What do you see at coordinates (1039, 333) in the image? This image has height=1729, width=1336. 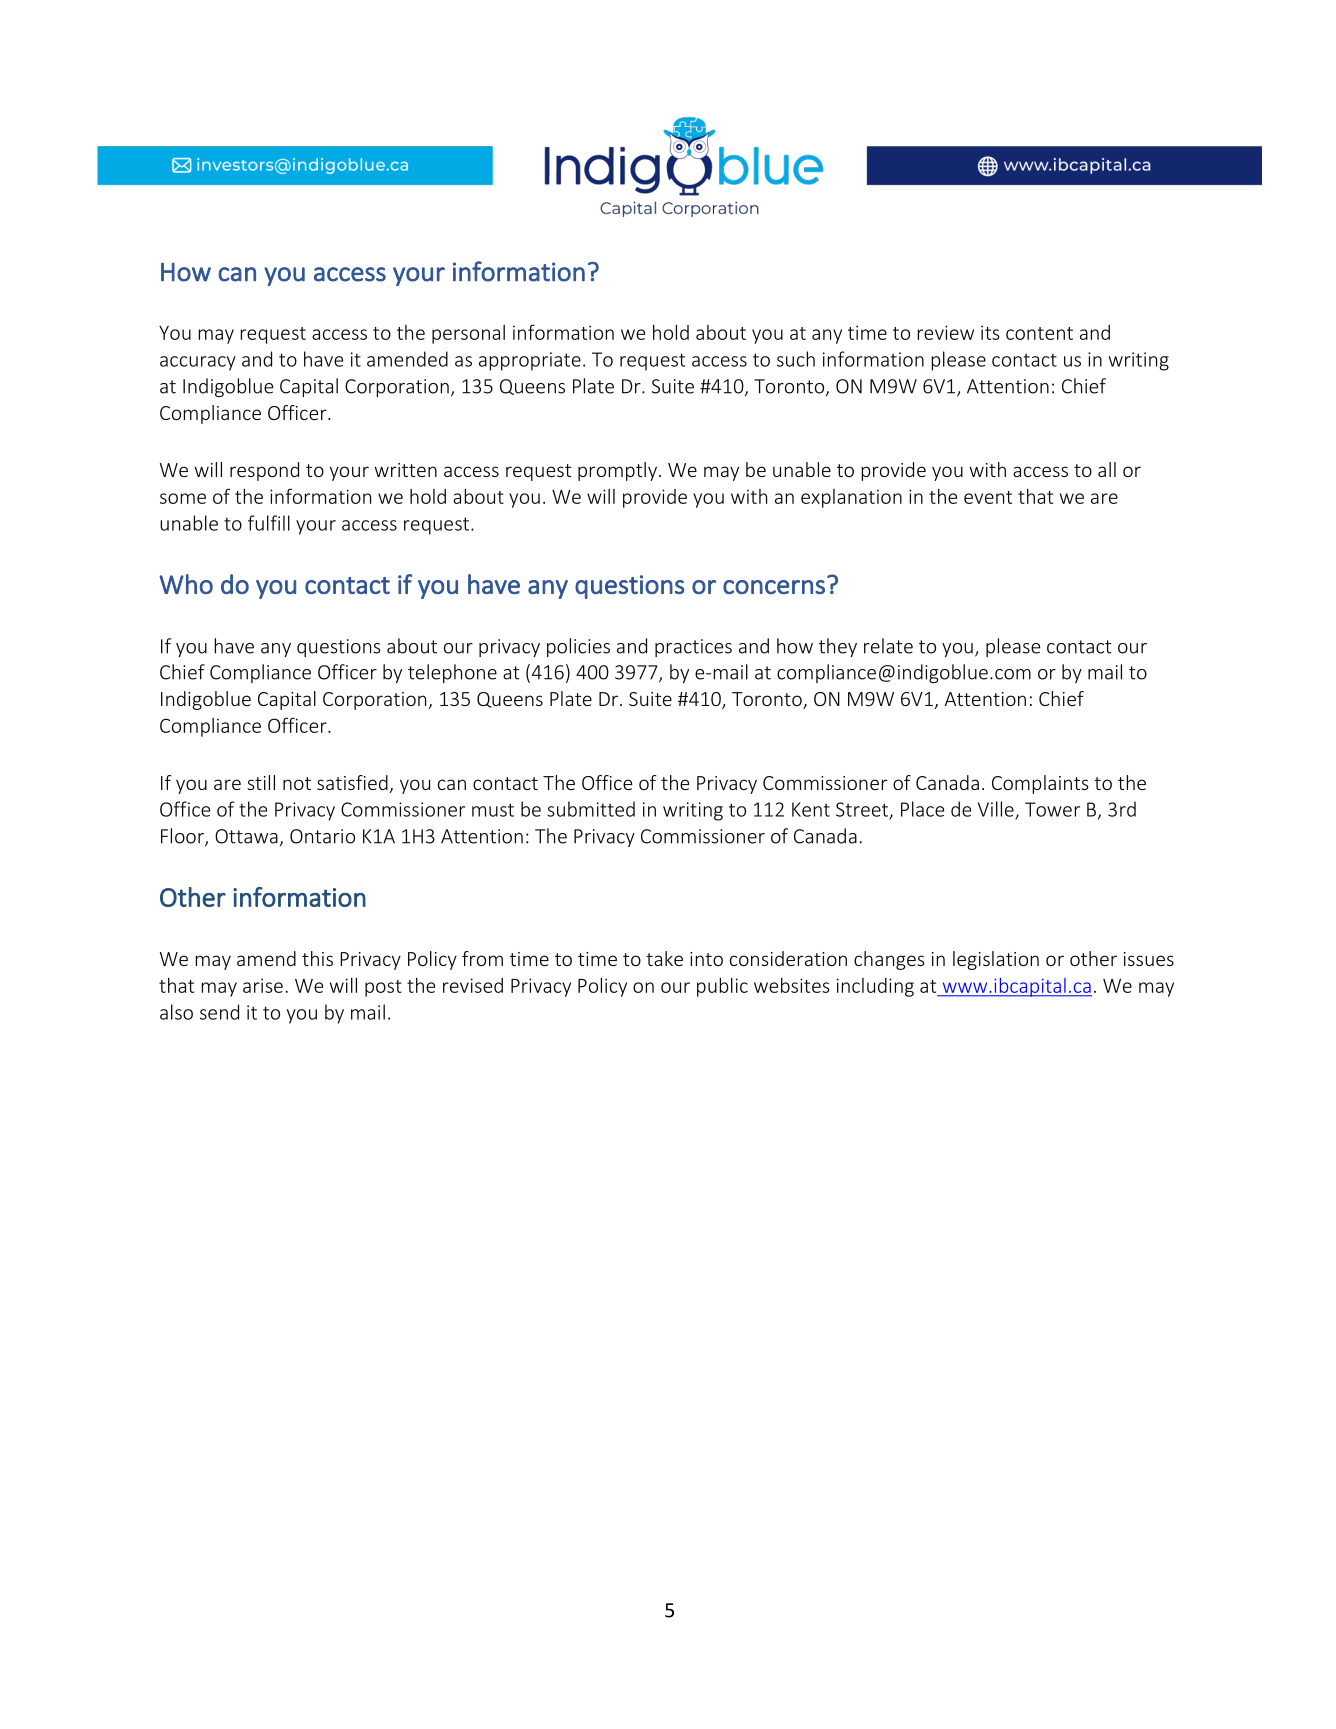 I see `content` at bounding box center [1039, 333].
